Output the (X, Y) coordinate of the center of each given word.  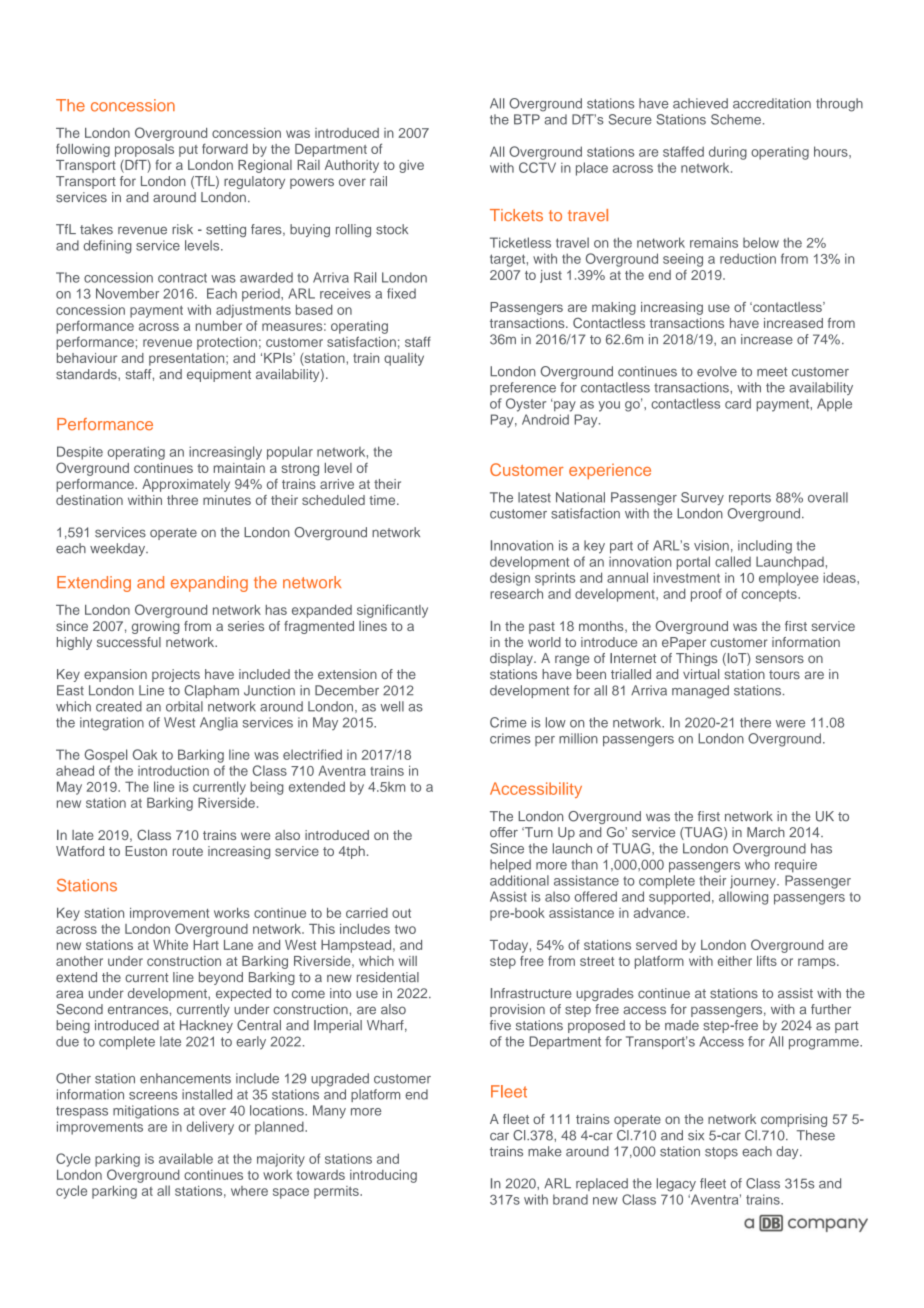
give (411, 166)
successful (129, 642)
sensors (780, 659)
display (512, 659)
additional (519, 880)
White (170, 945)
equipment (219, 375)
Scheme (736, 119)
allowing (743, 898)
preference (523, 388)
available (186, 1158)
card (738, 403)
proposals (144, 150)
